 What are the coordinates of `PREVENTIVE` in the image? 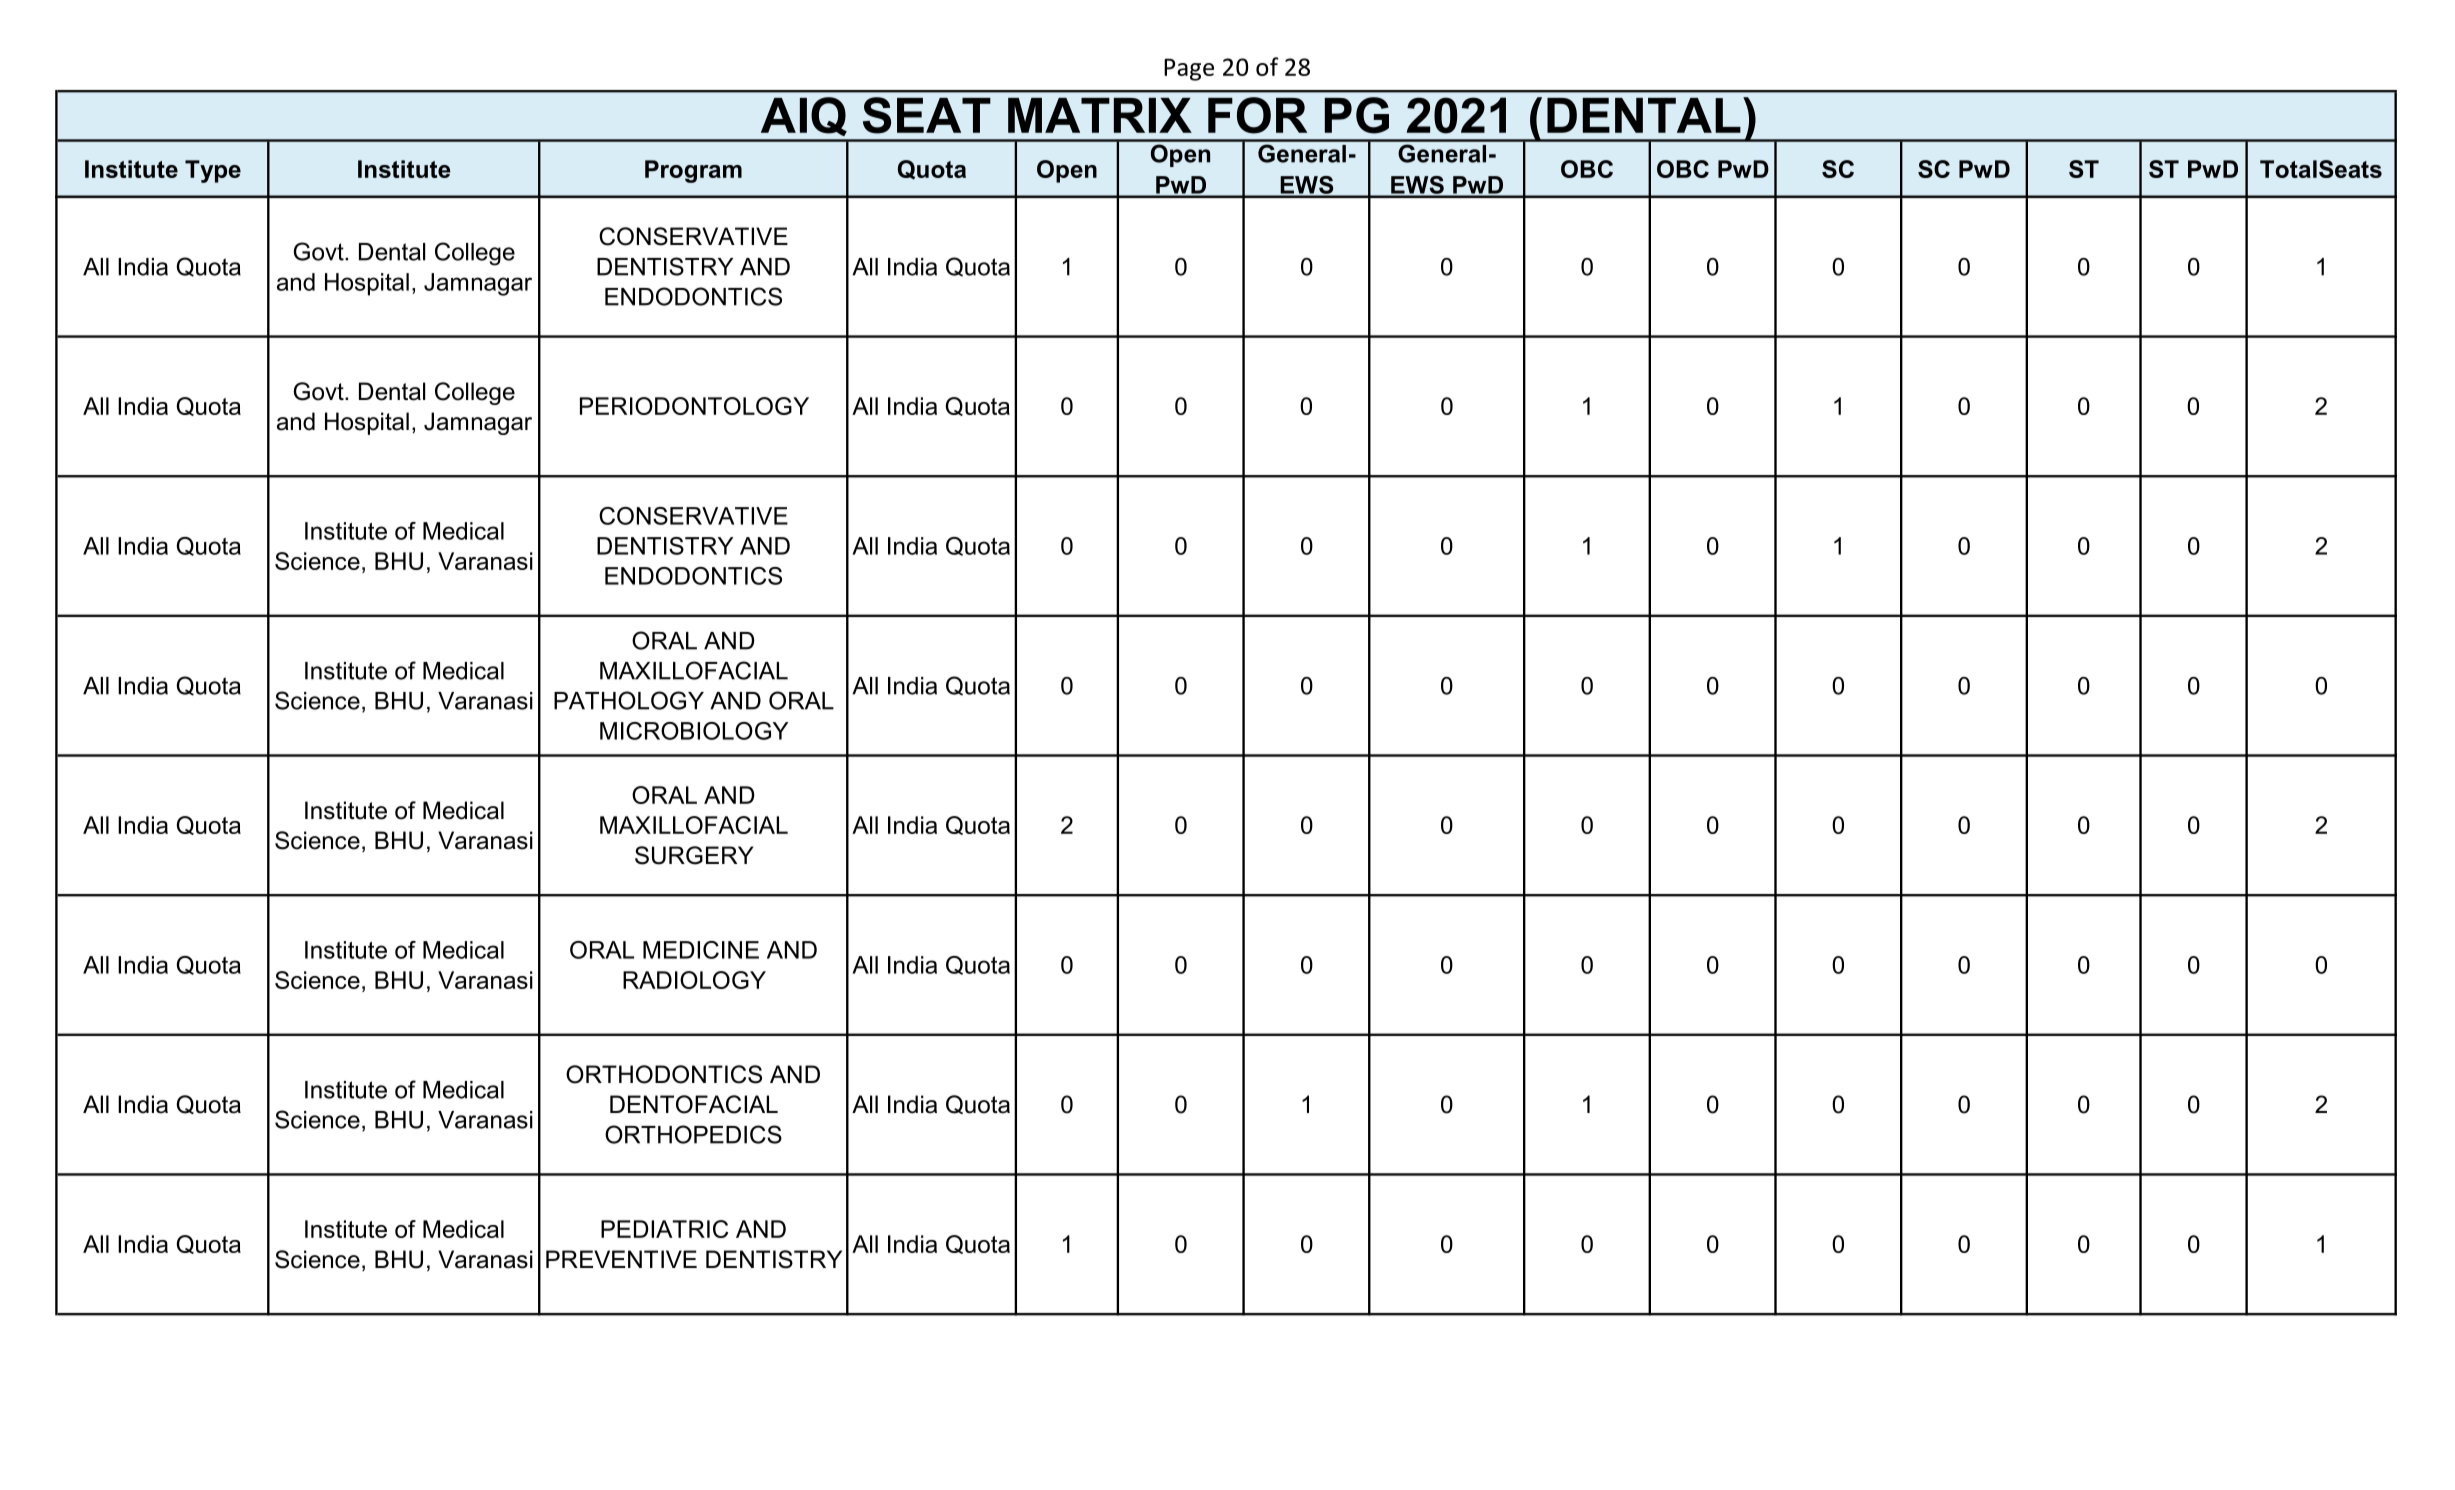 It's located at (621, 1259).
